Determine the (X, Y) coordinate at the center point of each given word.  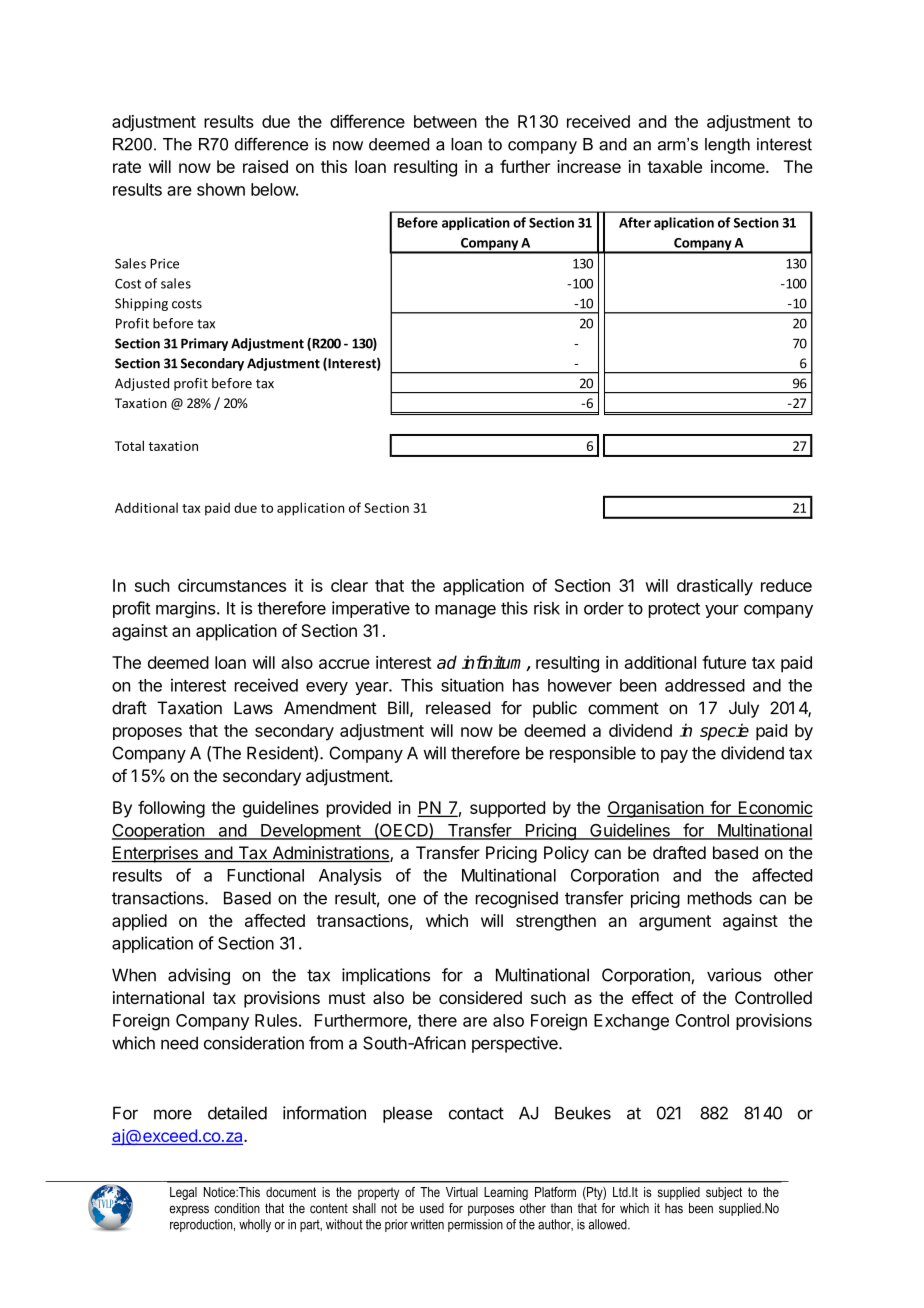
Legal (183, 1193)
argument (675, 923)
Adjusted (142, 384)
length (727, 146)
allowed (608, 1224)
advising (199, 976)
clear (349, 585)
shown (221, 189)
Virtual (462, 1192)
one (402, 899)
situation (472, 685)
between (445, 121)
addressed (705, 685)
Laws (253, 708)
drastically (715, 587)
